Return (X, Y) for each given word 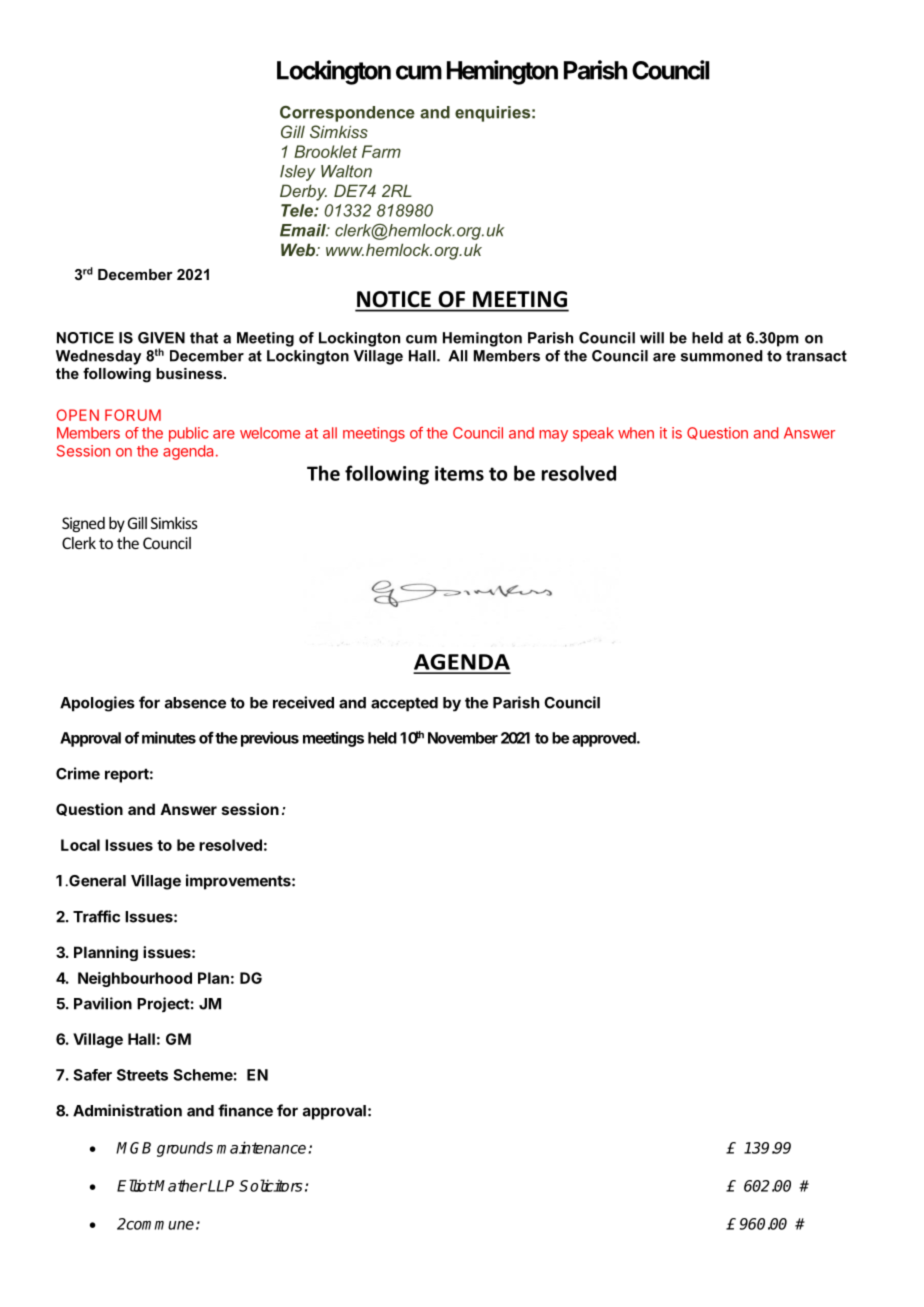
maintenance (263, 1147)
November (463, 738)
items (459, 473)
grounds (185, 1149)
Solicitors (271, 1185)
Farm (381, 151)
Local (80, 845)
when (636, 433)
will (652, 338)
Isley (298, 173)
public (189, 434)
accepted (404, 704)
